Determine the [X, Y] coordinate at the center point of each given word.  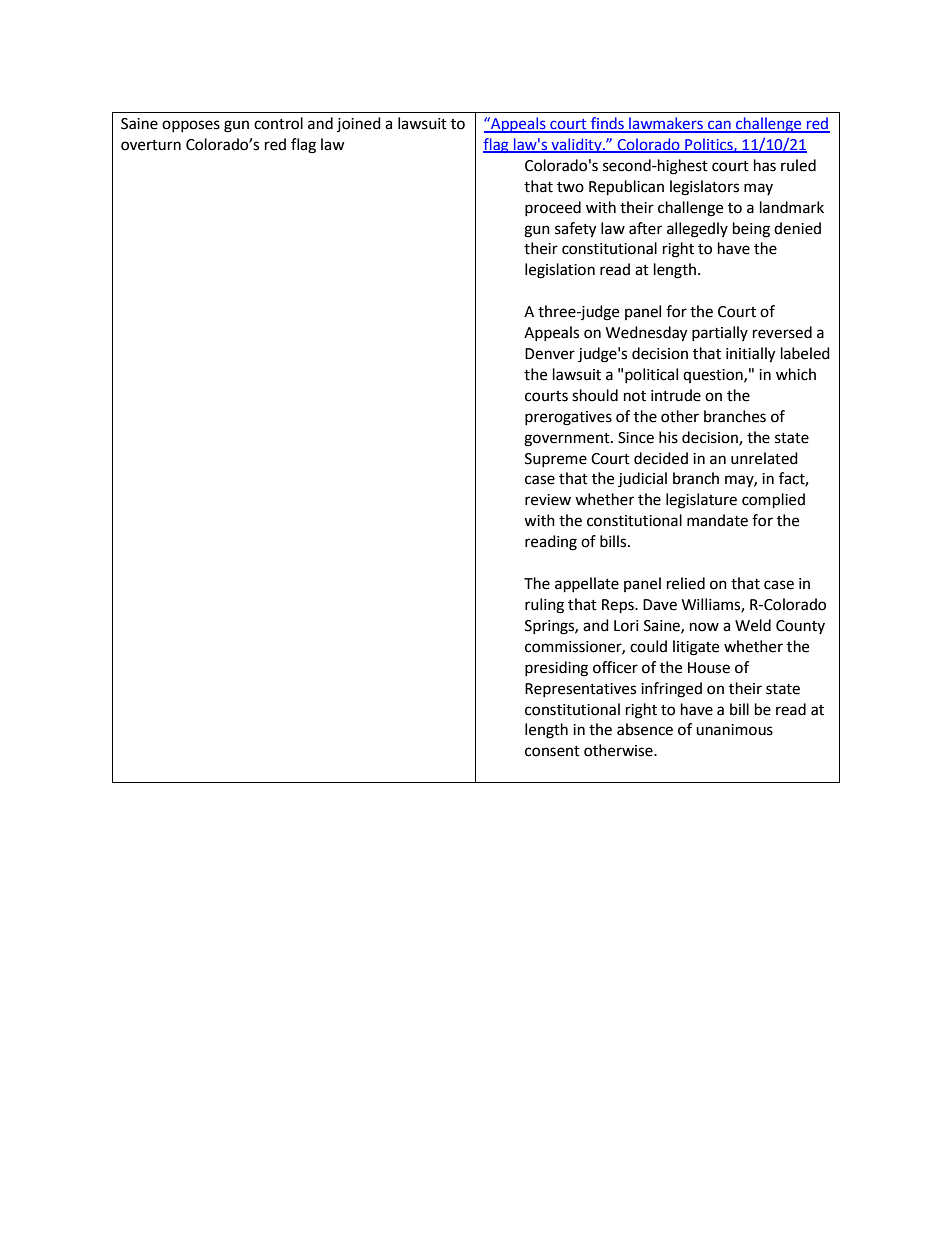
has [765, 165]
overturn [151, 145]
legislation [560, 271]
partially [720, 333]
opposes [191, 126]
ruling [544, 606]
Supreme [556, 460]
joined [359, 124]
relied [686, 583]
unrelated [764, 458]
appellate [587, 585]
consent [552, 751]
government [568, 440]
